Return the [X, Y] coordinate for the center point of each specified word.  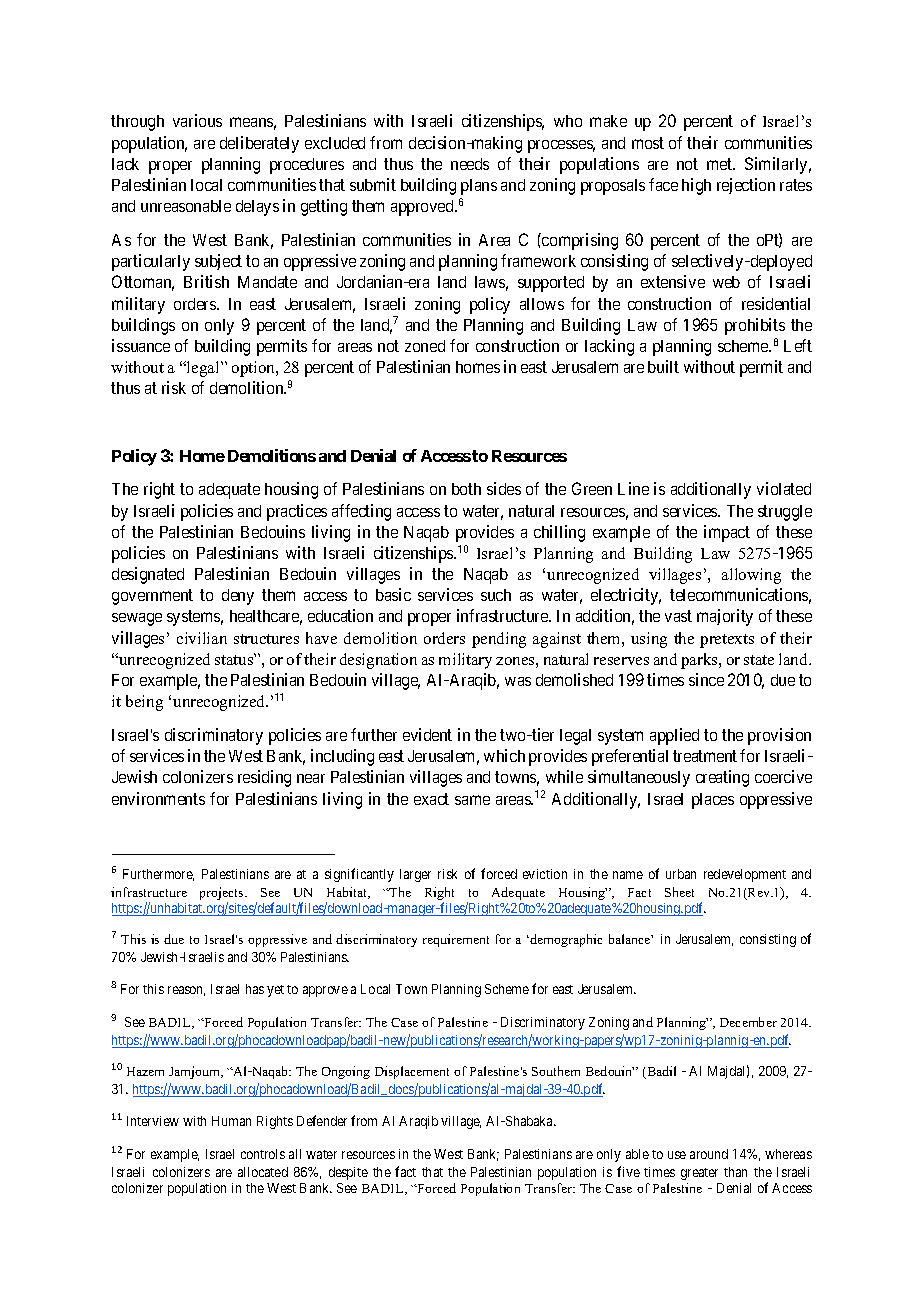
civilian [202, 638]
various [197, 120]
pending [499, 640]
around [709, 1154]
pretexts [727, 641]
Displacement [412, 1072]
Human [231, 1121]
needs [470, 164]
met [721, 164]
